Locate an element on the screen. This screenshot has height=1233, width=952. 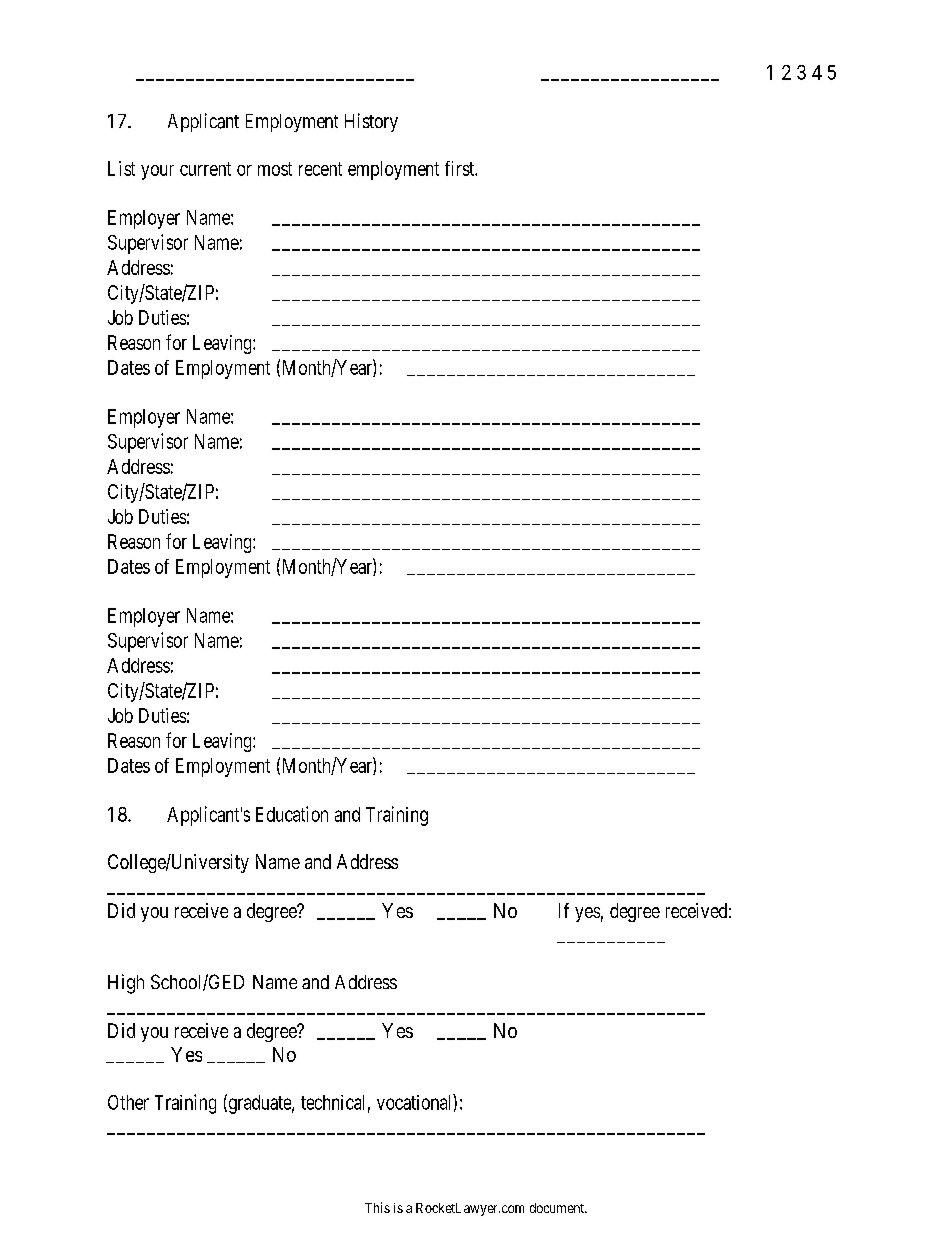
High is located at coordinates (126, 984).
